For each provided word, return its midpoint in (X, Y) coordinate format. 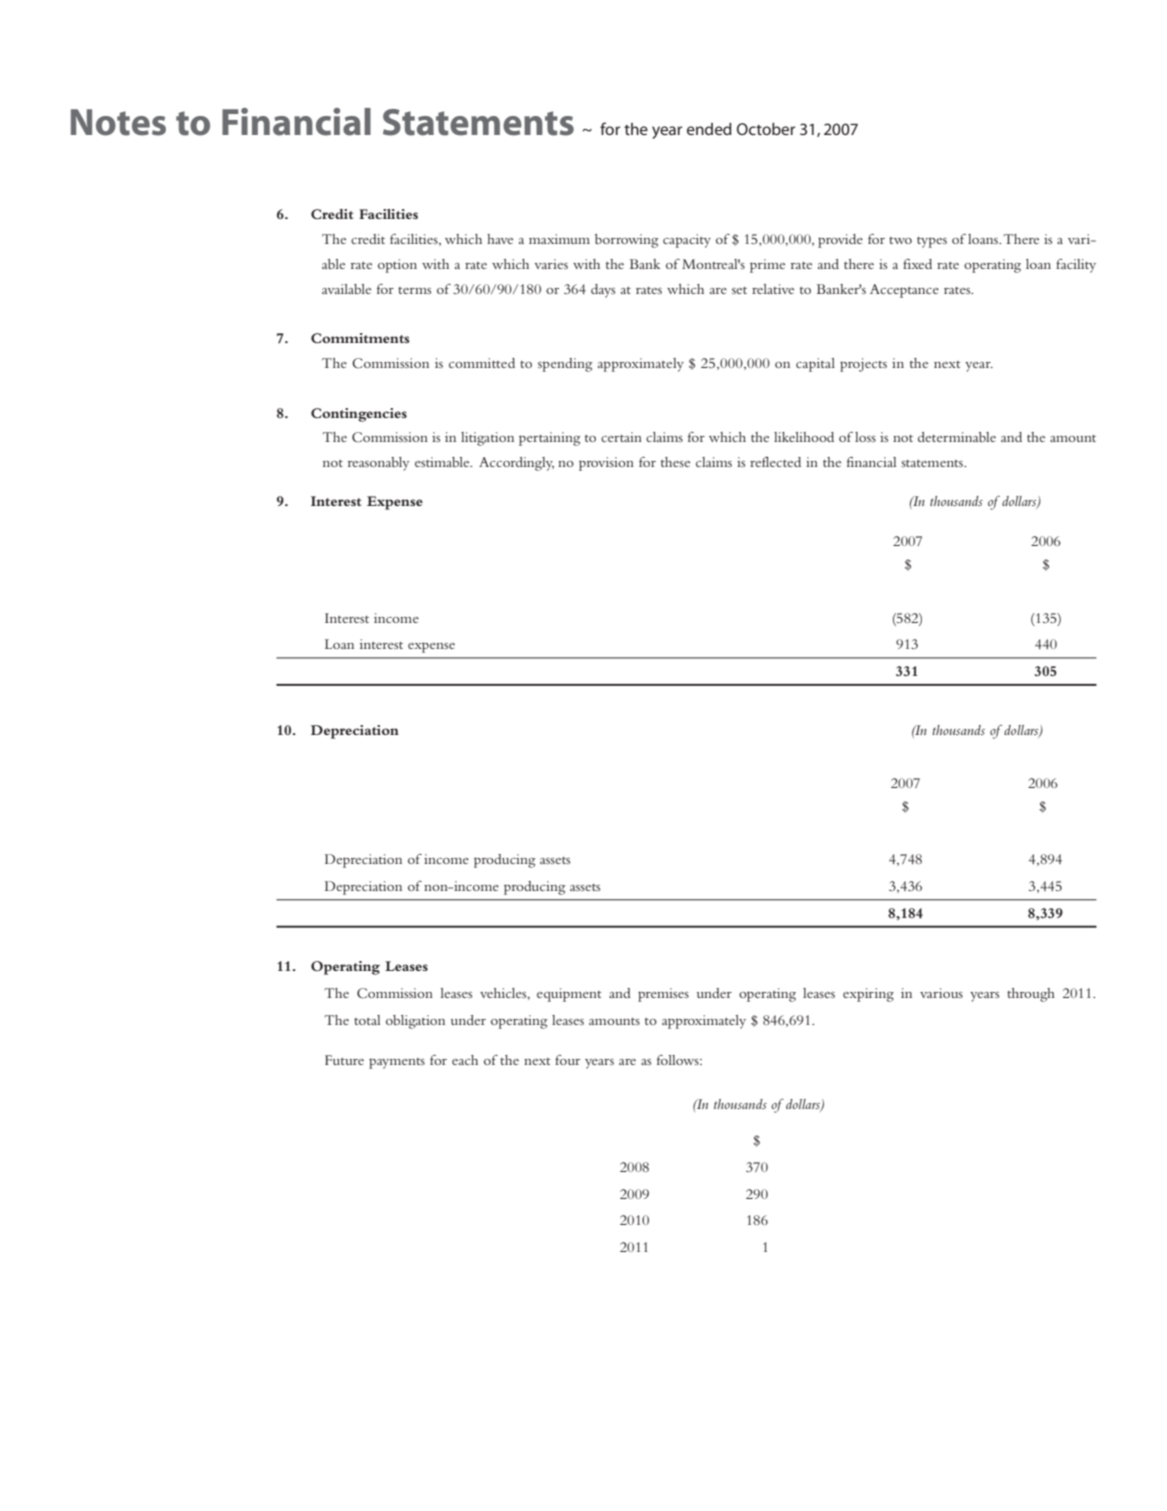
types (932, 242)
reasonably (378, 464)
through (1031, 995)
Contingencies (359, 415)
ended (709, 129)
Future (344, 1060)
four (567, 1060)
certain (621, 437)
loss (865, 437)
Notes (118, 122)
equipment (569, 995)
